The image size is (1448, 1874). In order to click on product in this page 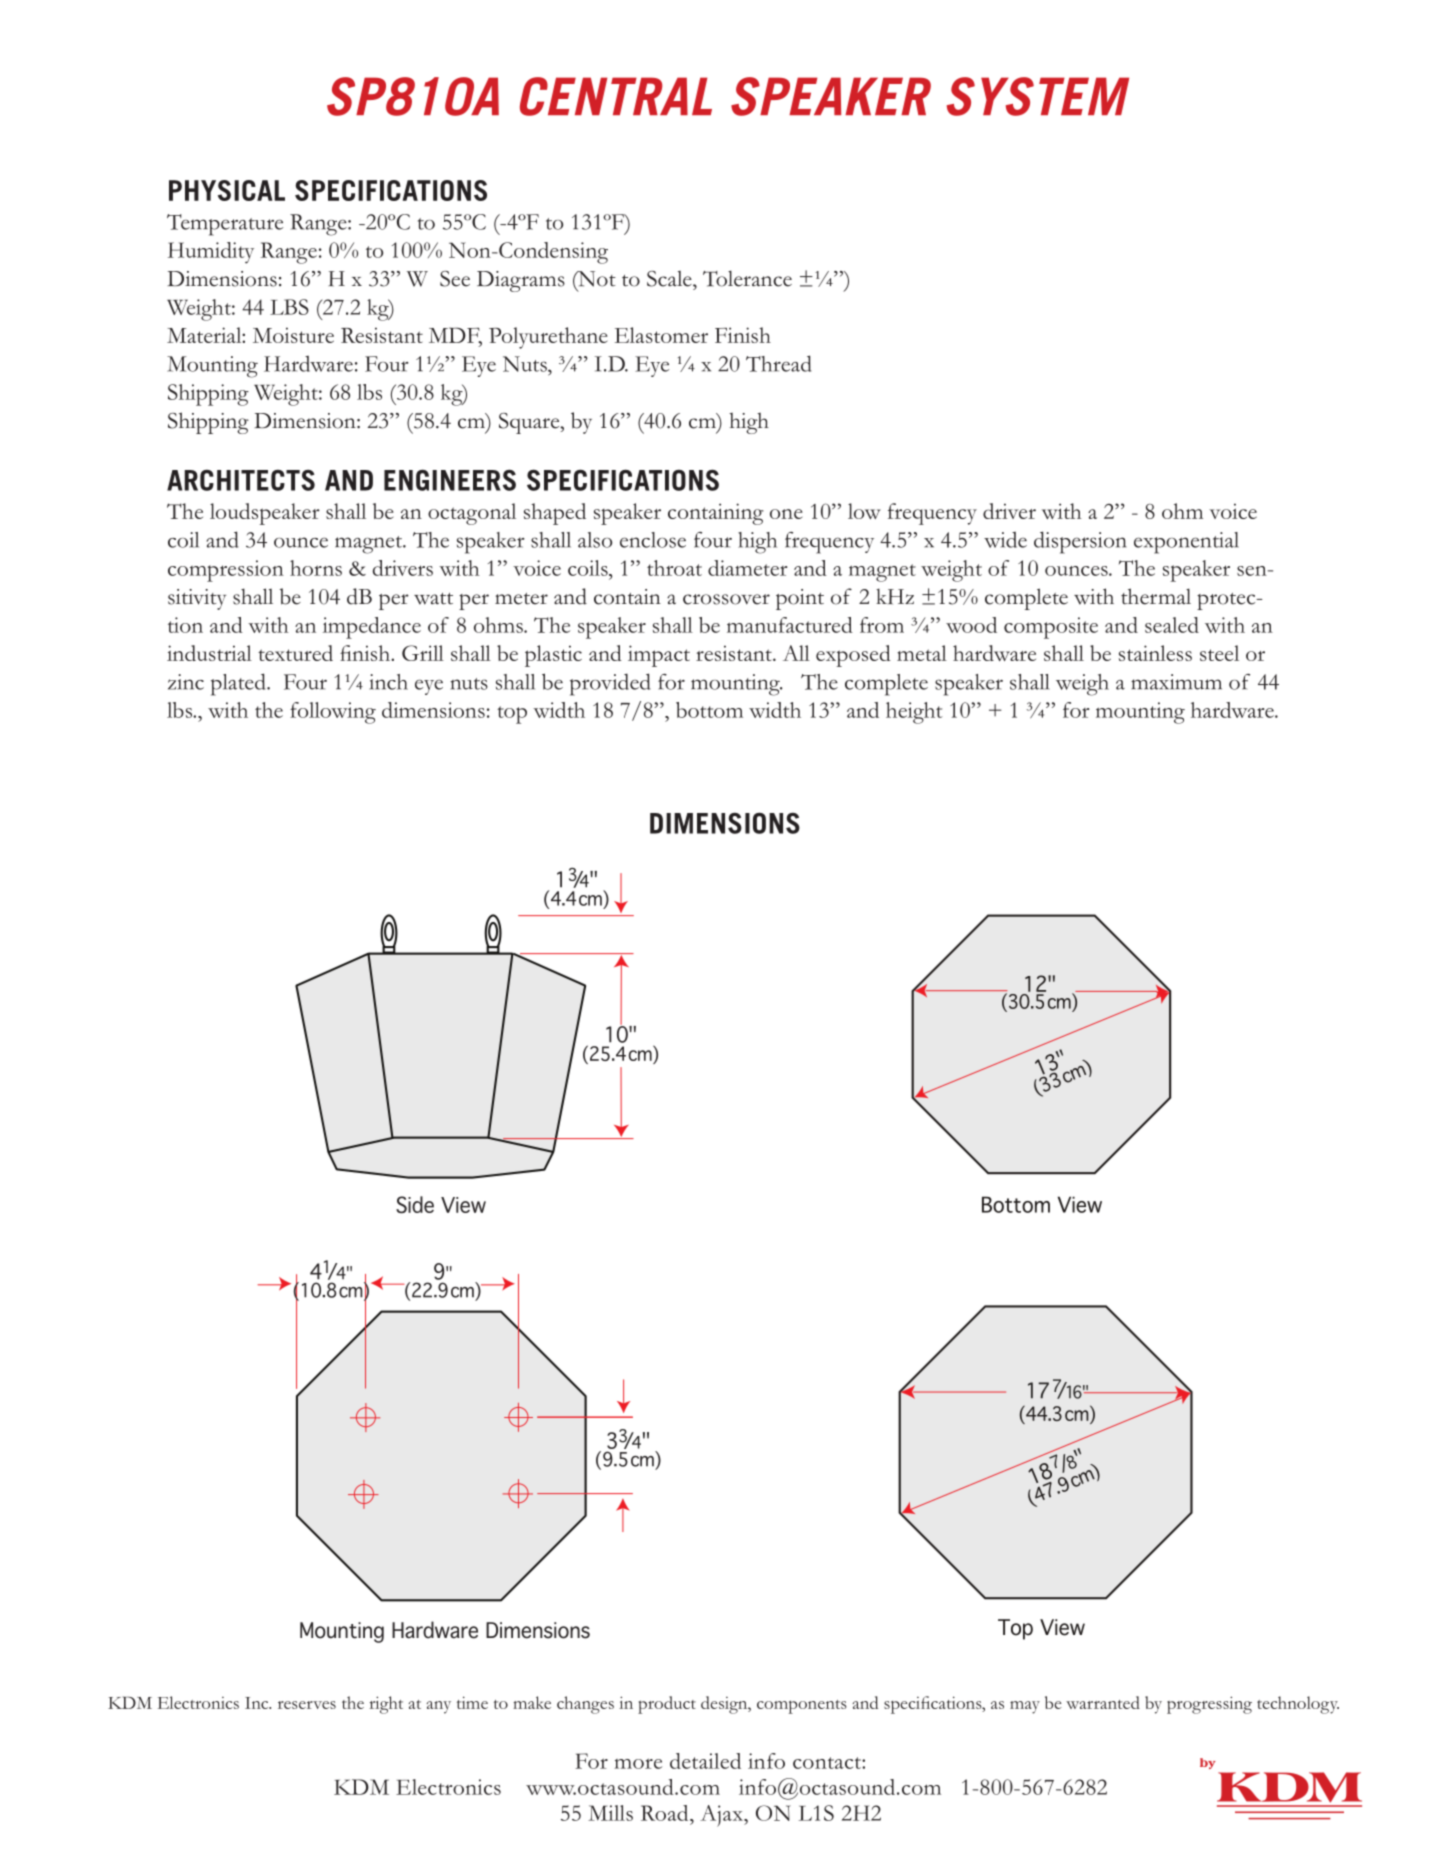, I will do `click(667, 1705)`.
